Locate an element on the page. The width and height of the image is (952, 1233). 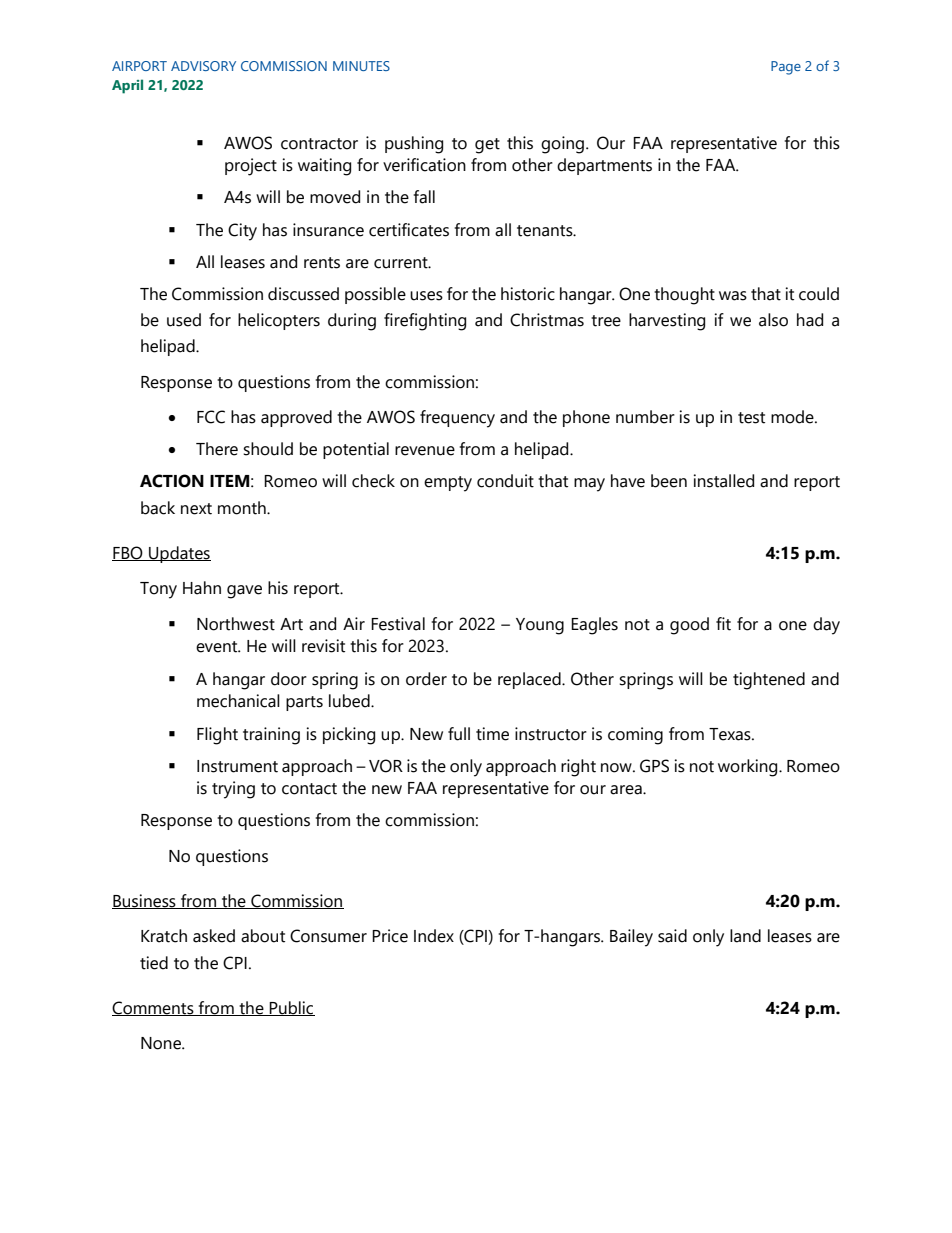
used is located at coordinates (184, 320).
